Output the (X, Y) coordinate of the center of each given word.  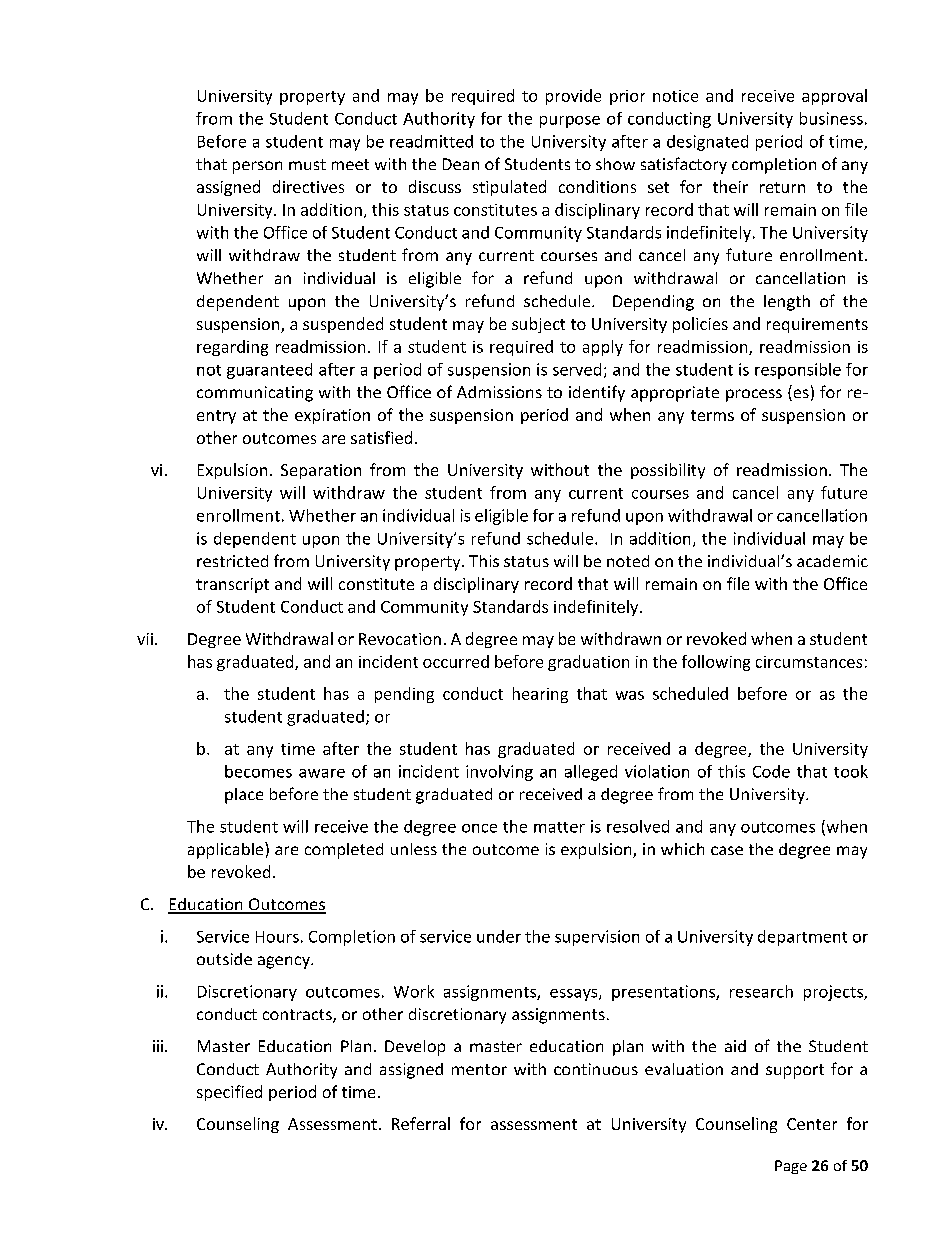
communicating (255, 394)
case (727, 850)
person (257, 167)
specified (229, 1093)
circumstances (809, 662)
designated (707, 143)
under (499, 936)
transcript (232, 585)
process (754, 395)
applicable (227, 850)
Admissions (499, 392)
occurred (456, 661)
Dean (461, 164)
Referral (421, 1123)
